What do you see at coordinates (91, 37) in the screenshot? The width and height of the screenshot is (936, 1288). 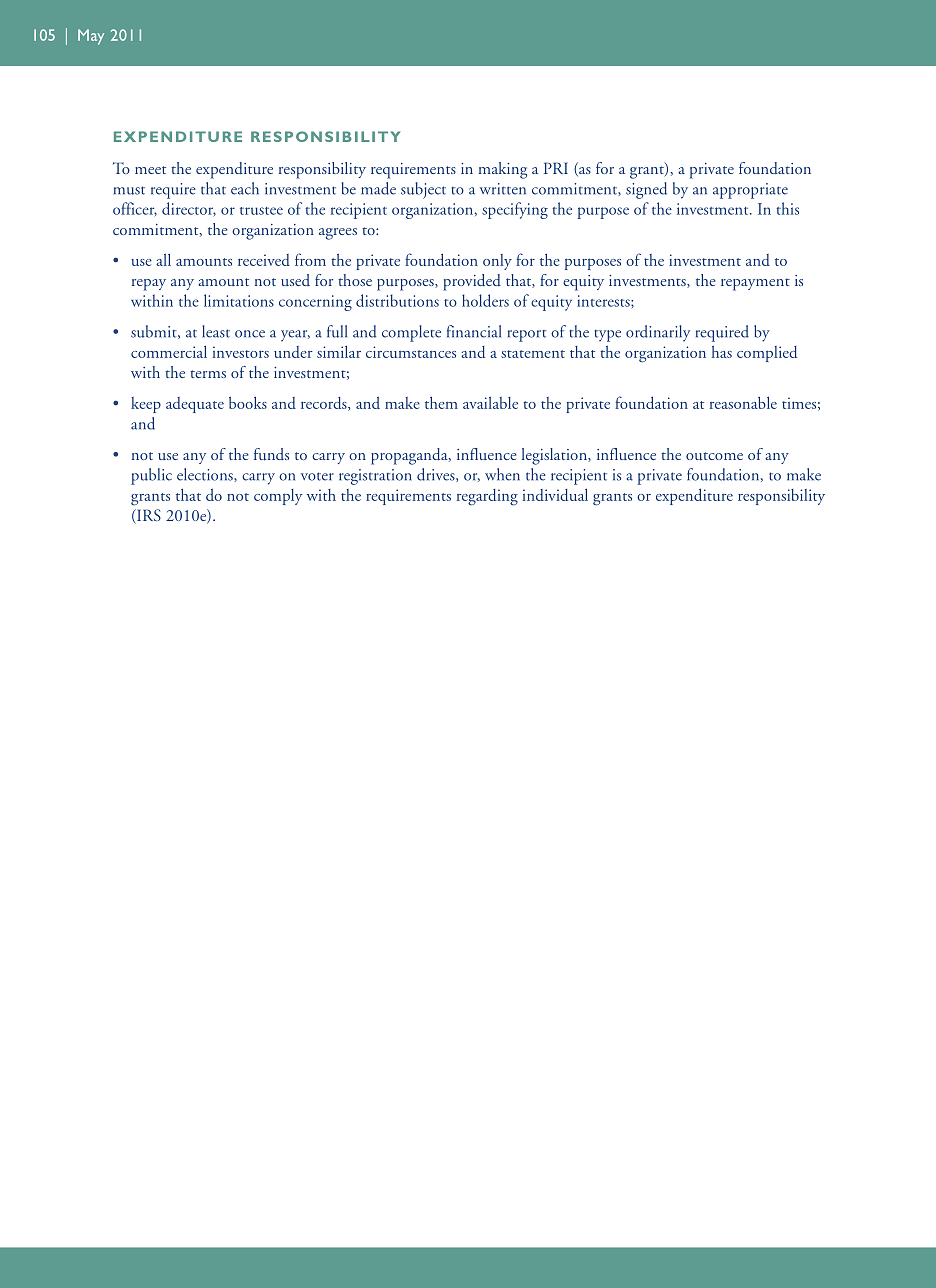 I see `May` at bounding box center [91, 37].
